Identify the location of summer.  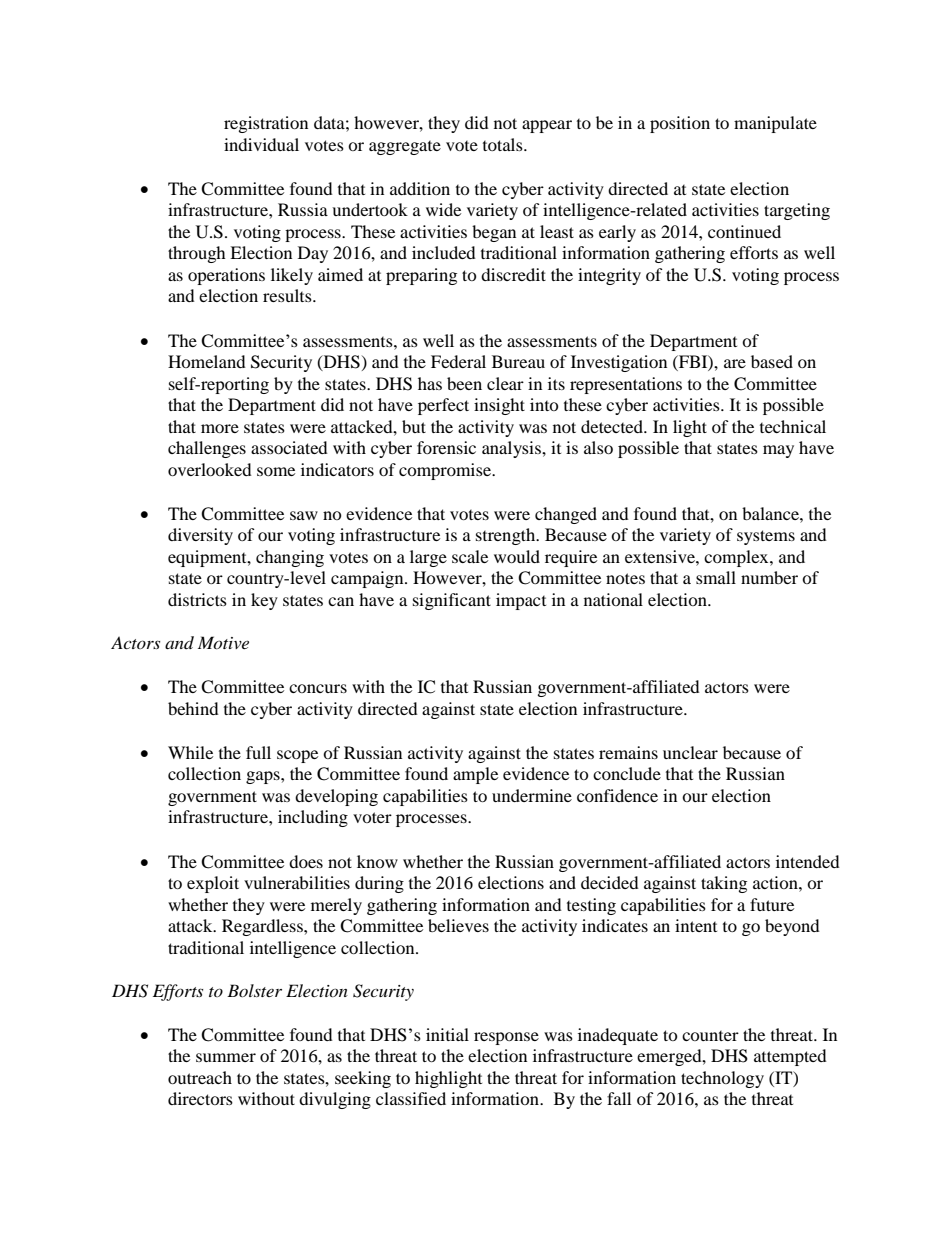
(226, 1057).
